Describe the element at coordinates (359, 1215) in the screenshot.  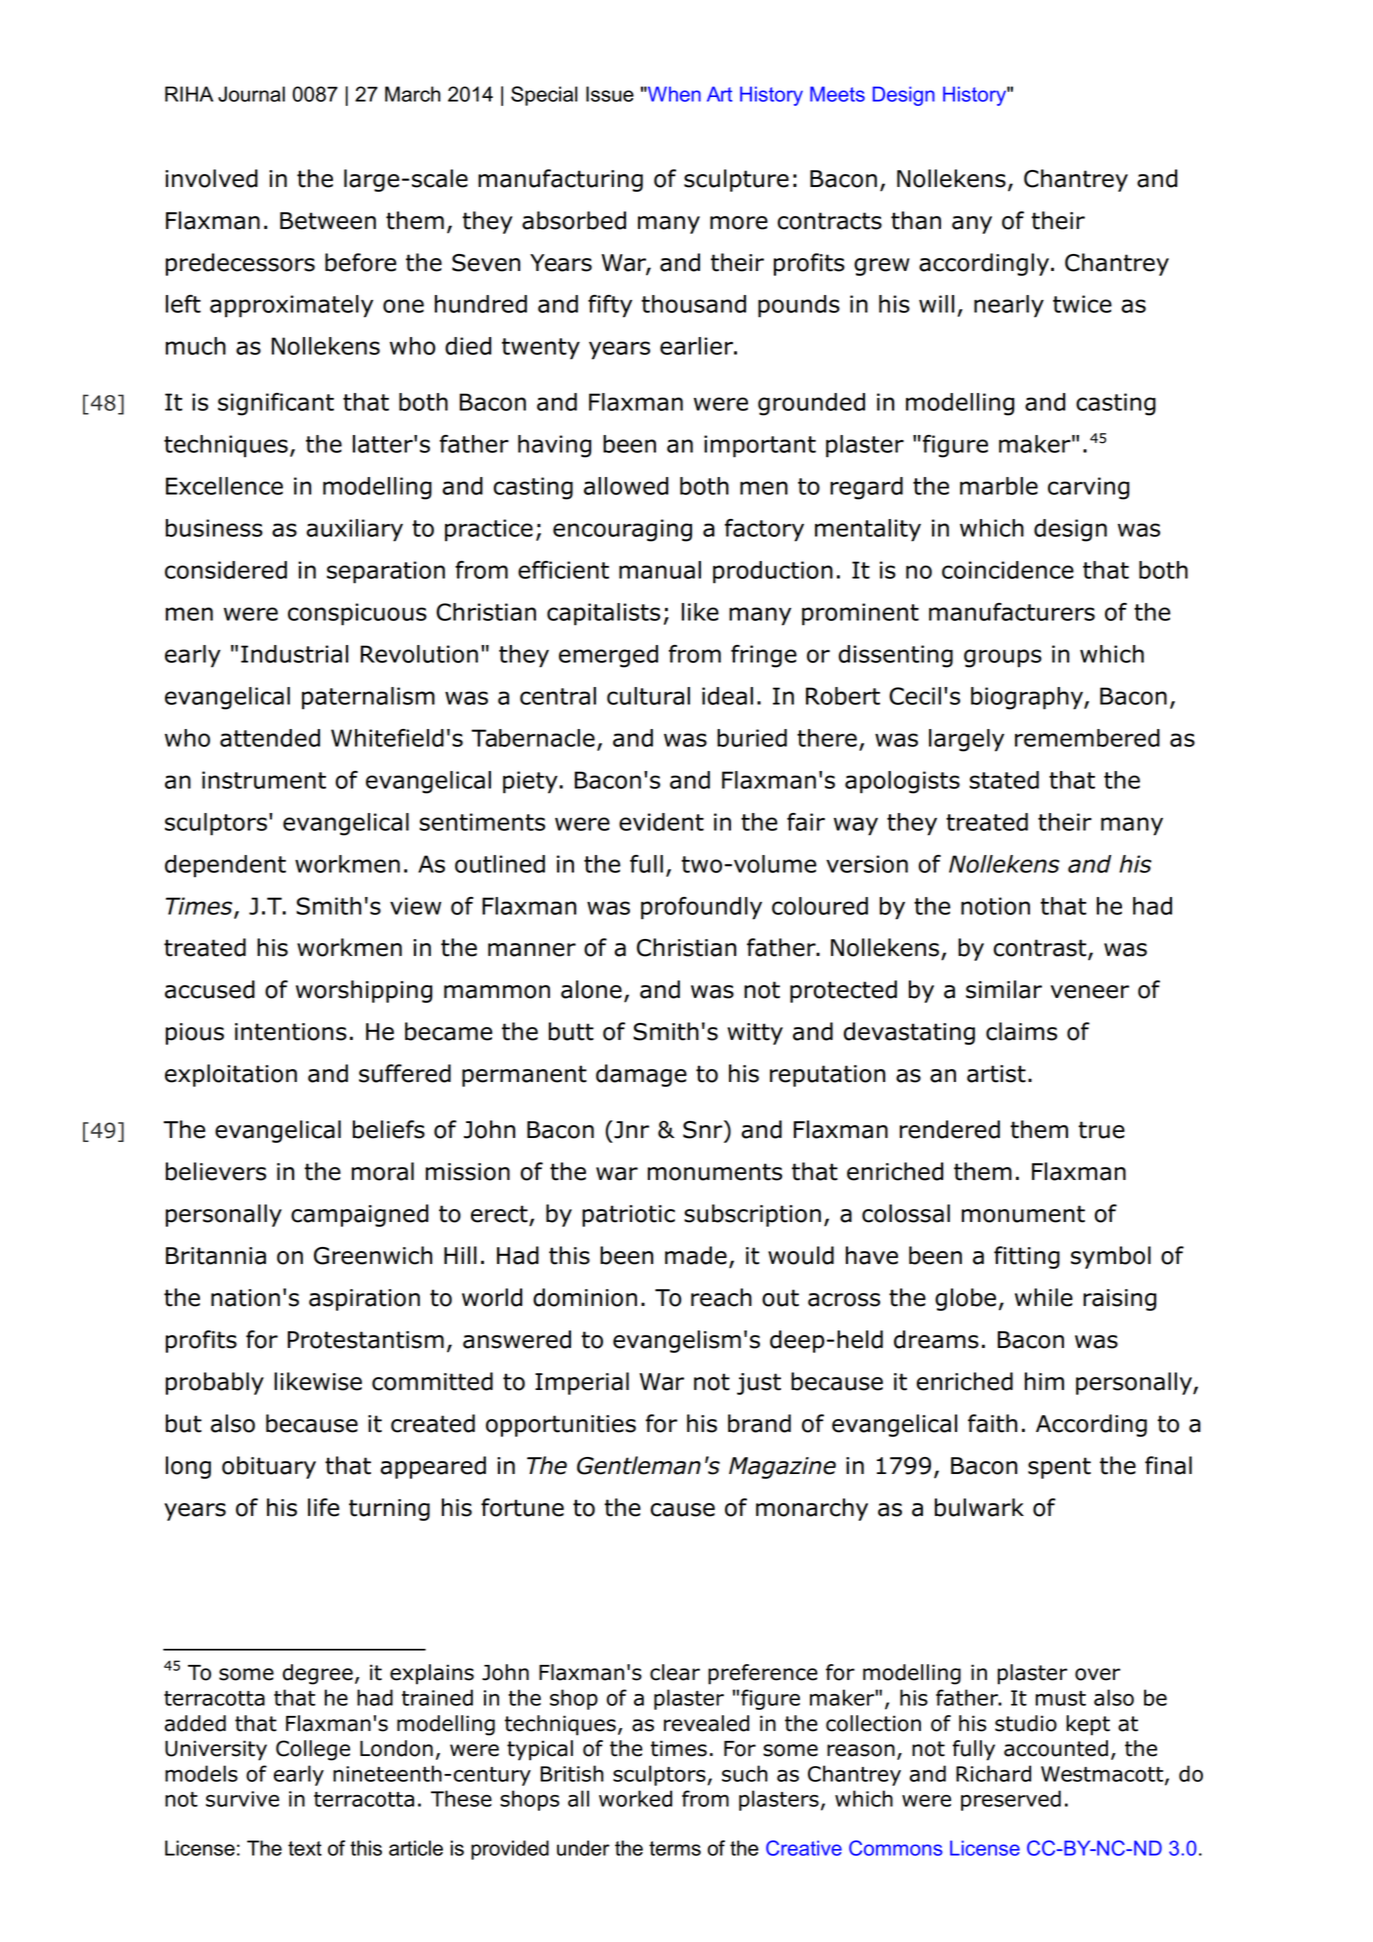
I see `campaigned` at that location.
